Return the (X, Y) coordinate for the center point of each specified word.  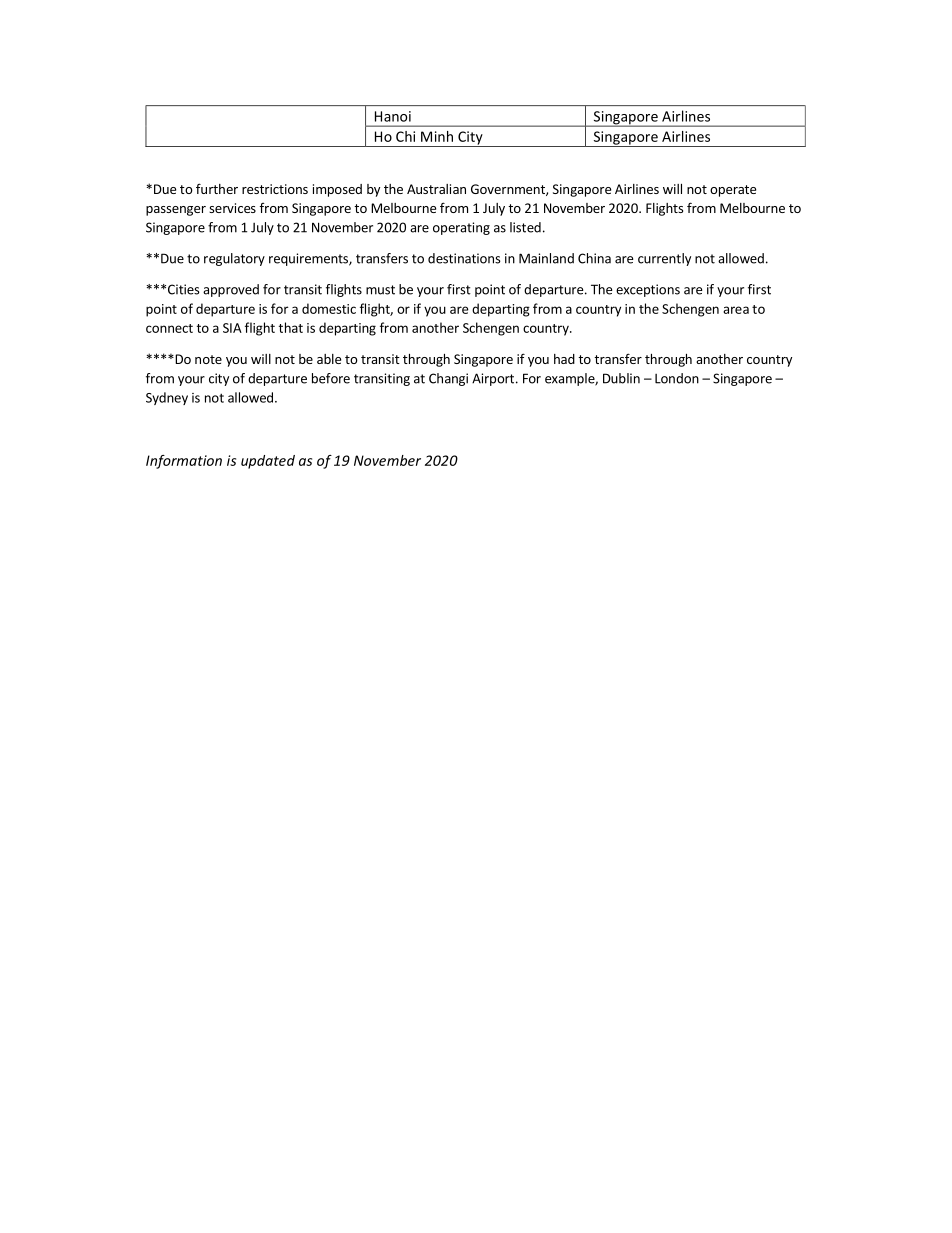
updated (268, 462)
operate (733, 191)
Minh (437, 136)
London (677, 378)
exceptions (648, 290)
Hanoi (393, 116)
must (380, 290)
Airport (493, 379)
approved (231, 290)
